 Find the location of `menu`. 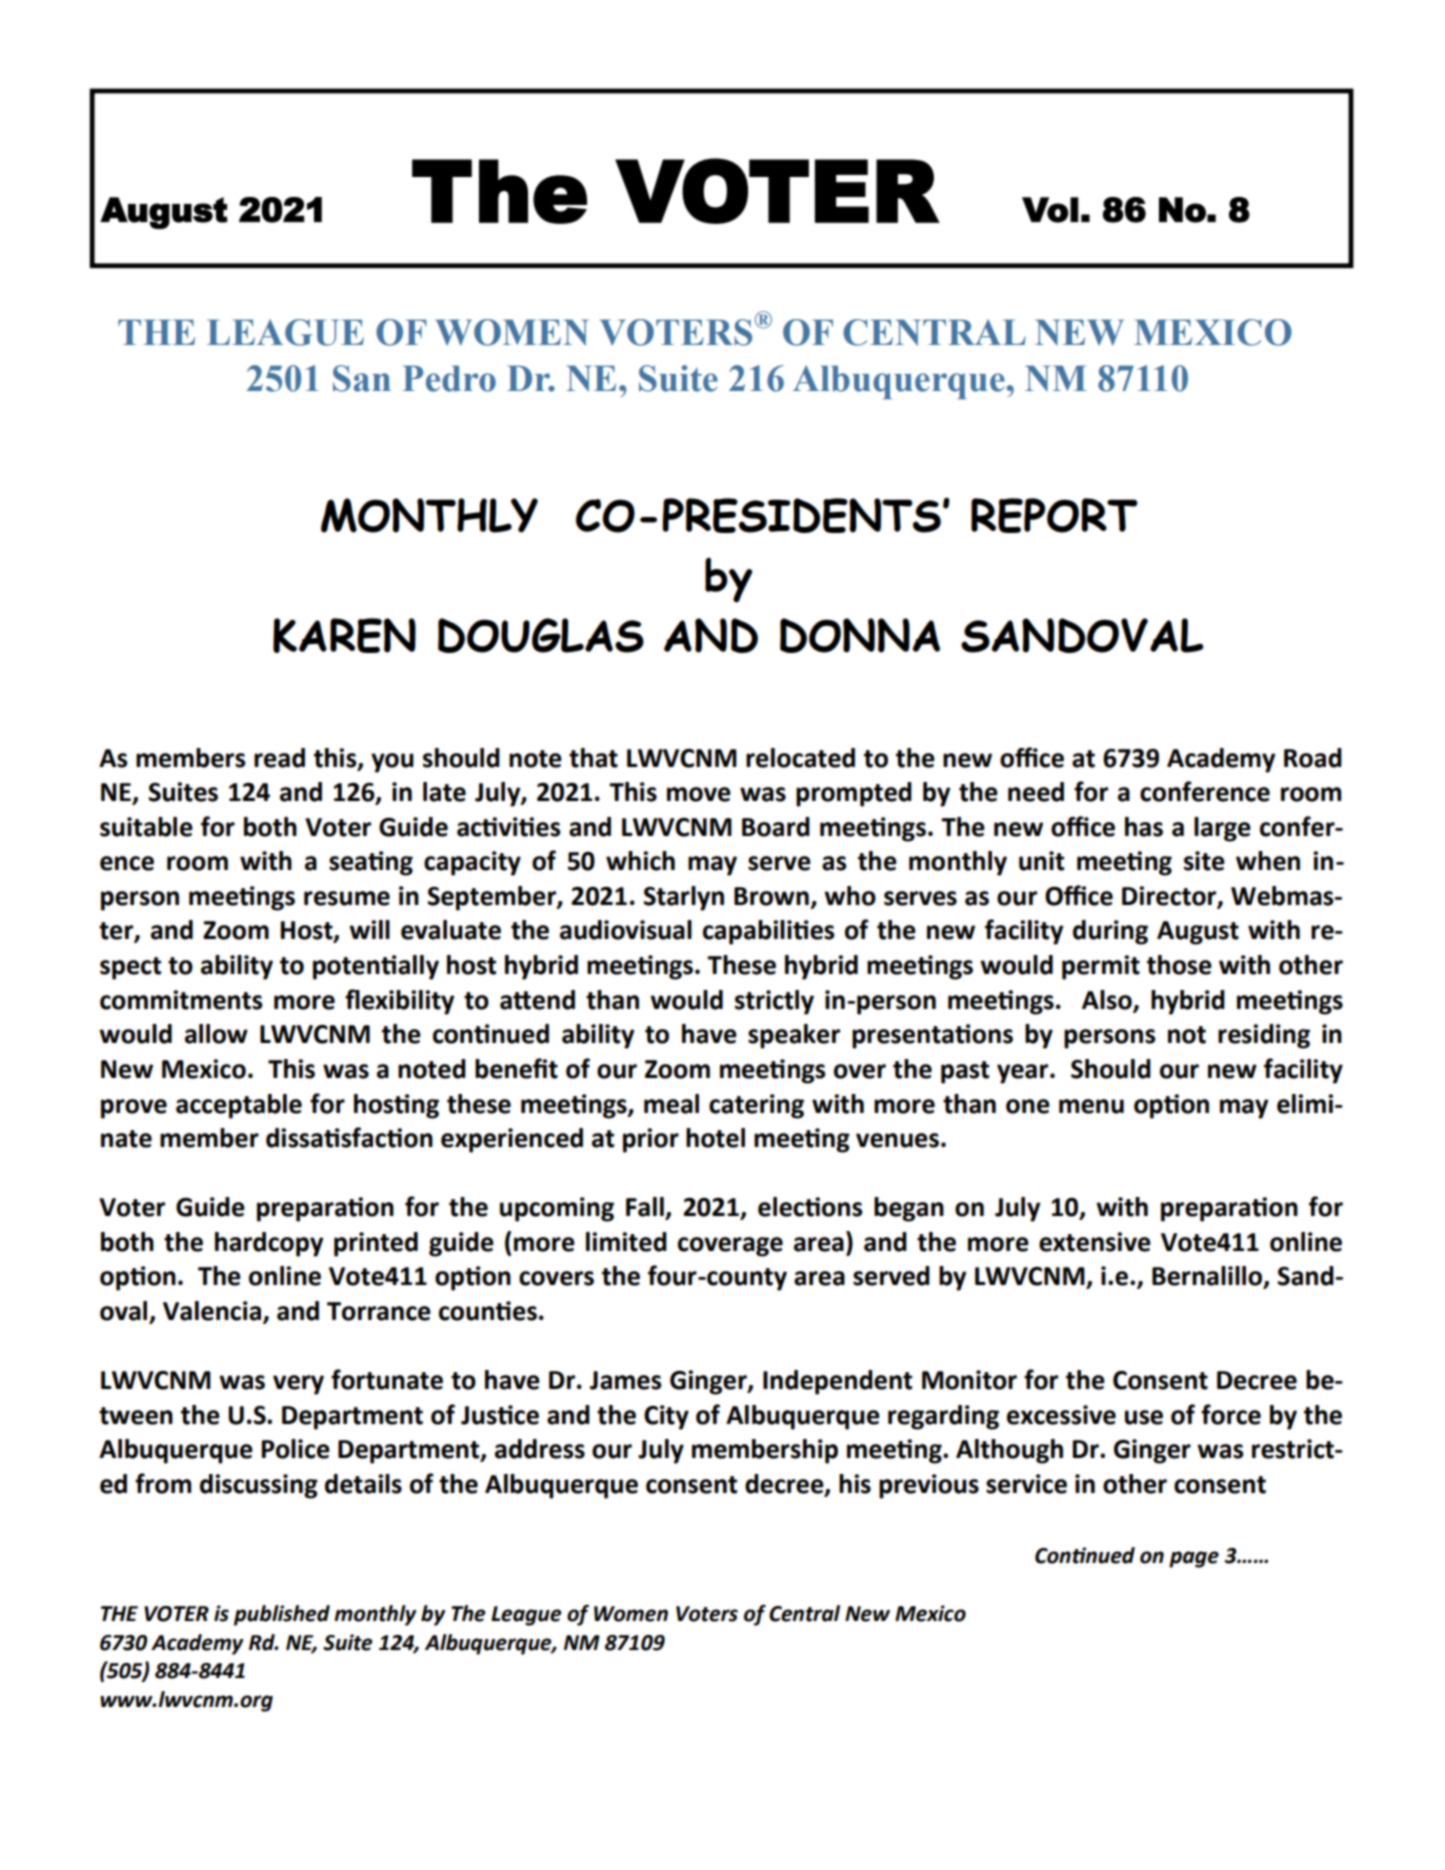

menu is located at coordinates (1091, 1106).
